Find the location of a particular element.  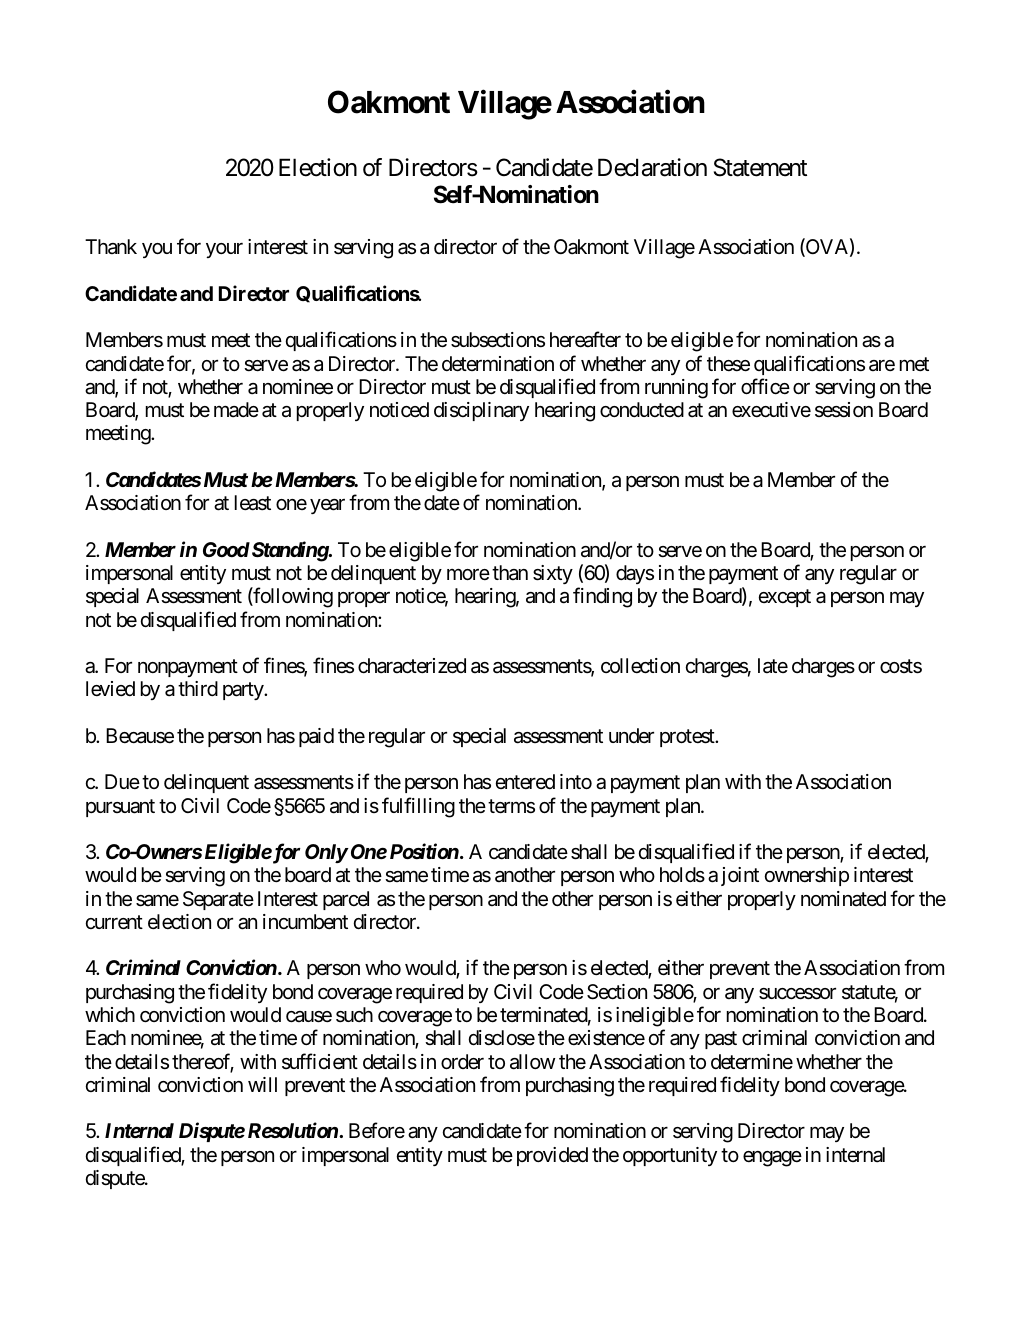

characterized is located at coordinates (412, 666).
